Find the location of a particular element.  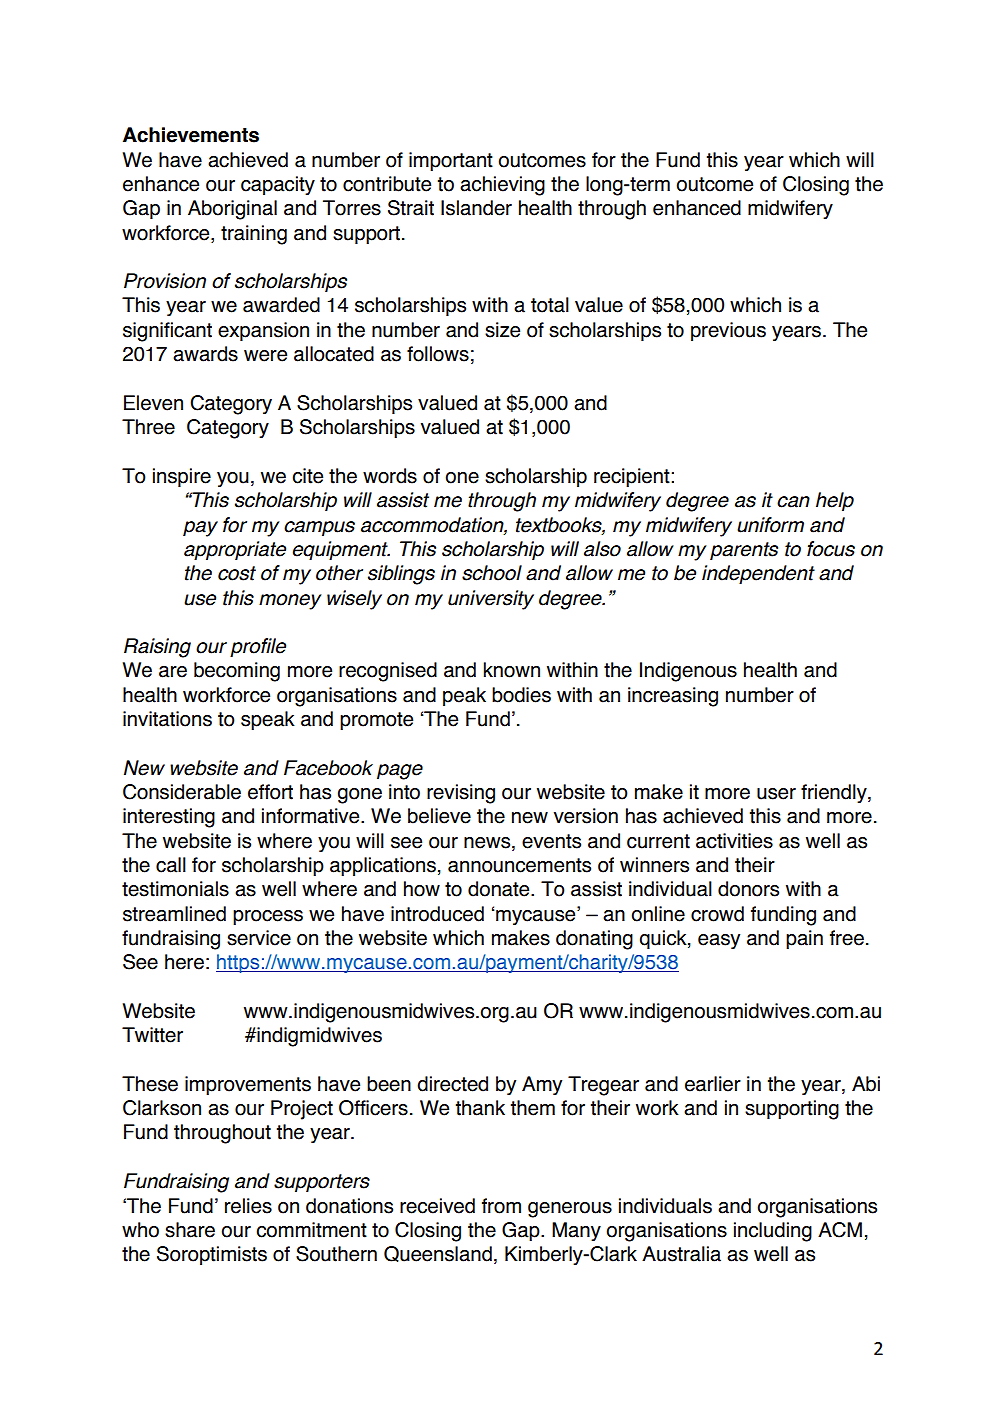

follows is located at coordinates (438, 354).
